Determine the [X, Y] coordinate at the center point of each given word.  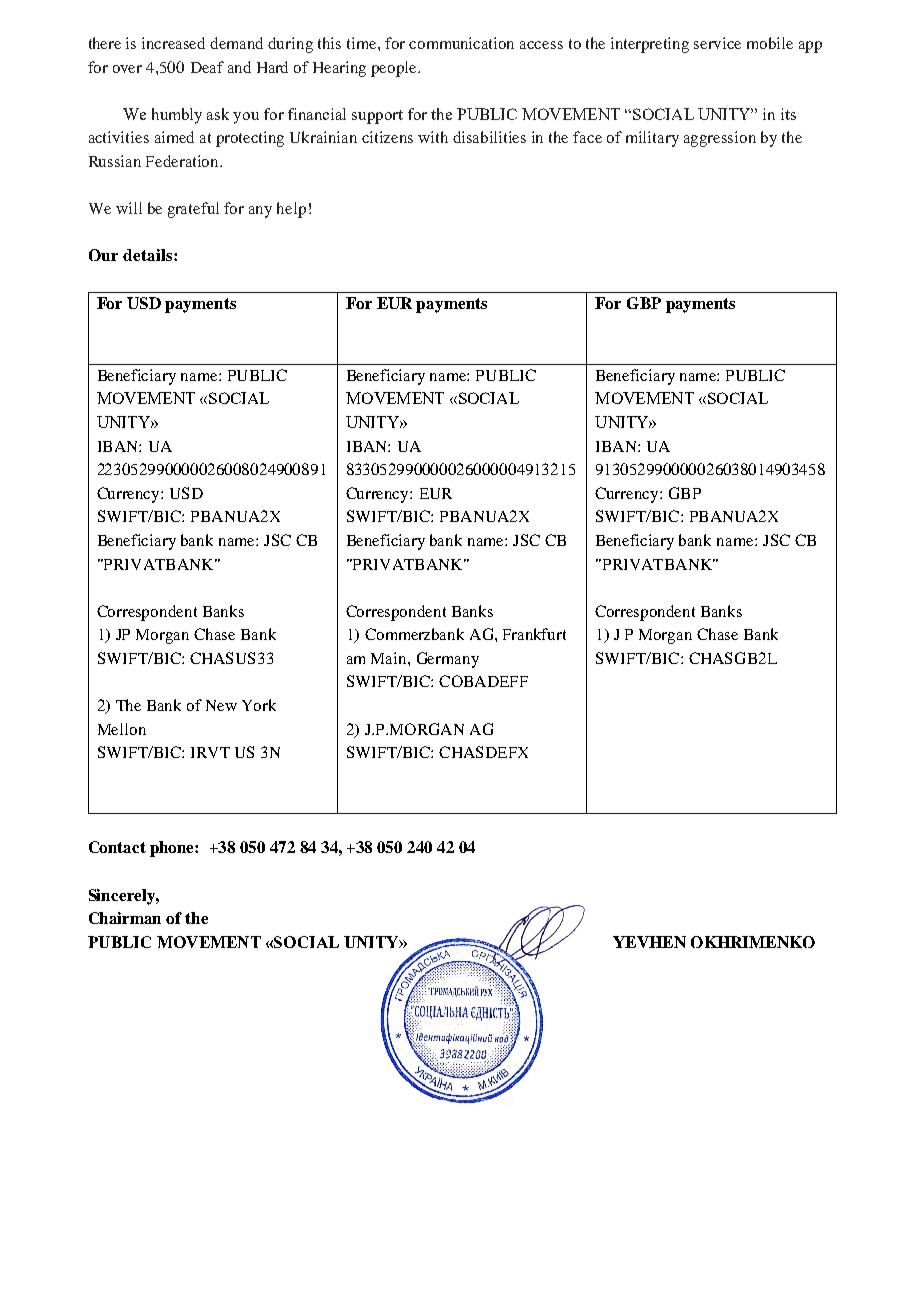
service [717, 43]
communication [461, 43]
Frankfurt [534, 634]
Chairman [125, 918]
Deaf [207, 67]
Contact [117, 847]
